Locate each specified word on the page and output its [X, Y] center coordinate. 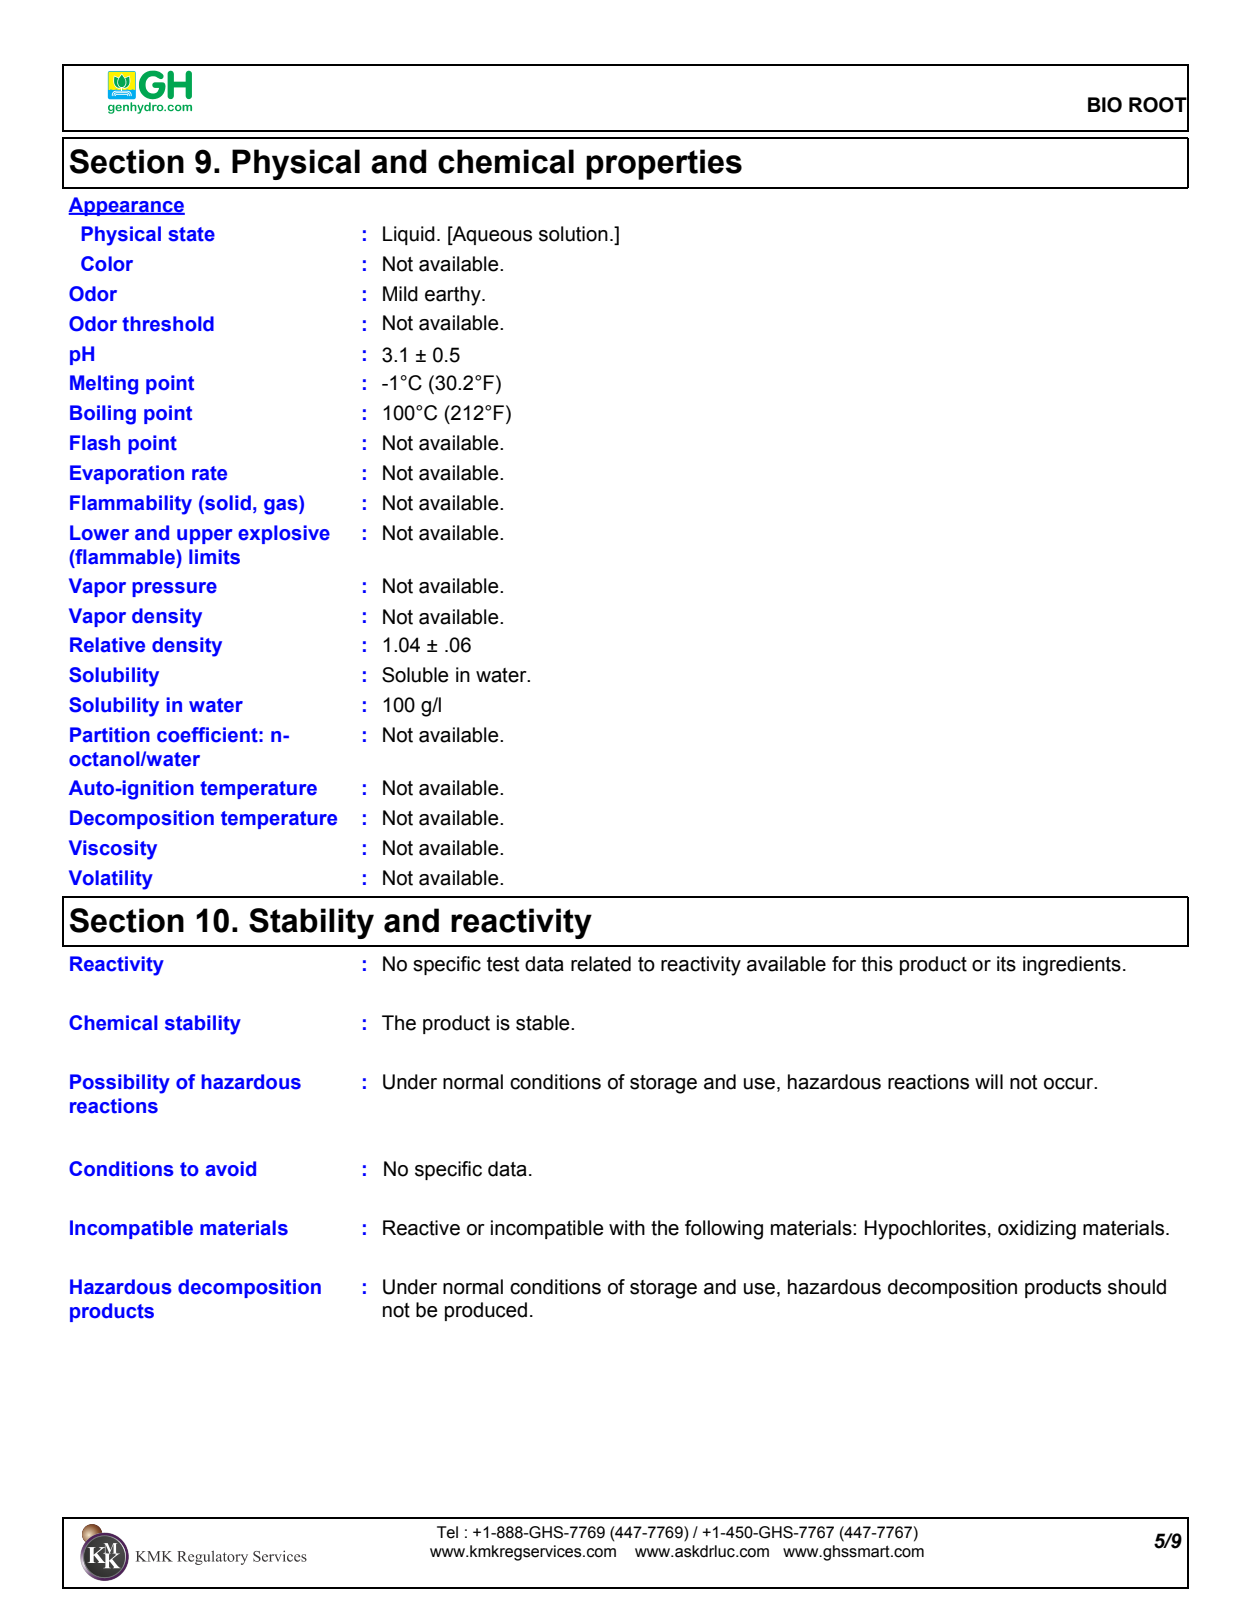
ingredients [1072, 966]
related [601, 964]
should [1137, 1287]
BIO [1105, 105]
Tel [447, 1532]
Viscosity [113, 850]
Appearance [126, 206]
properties [664, 164]
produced [486, 1311]
